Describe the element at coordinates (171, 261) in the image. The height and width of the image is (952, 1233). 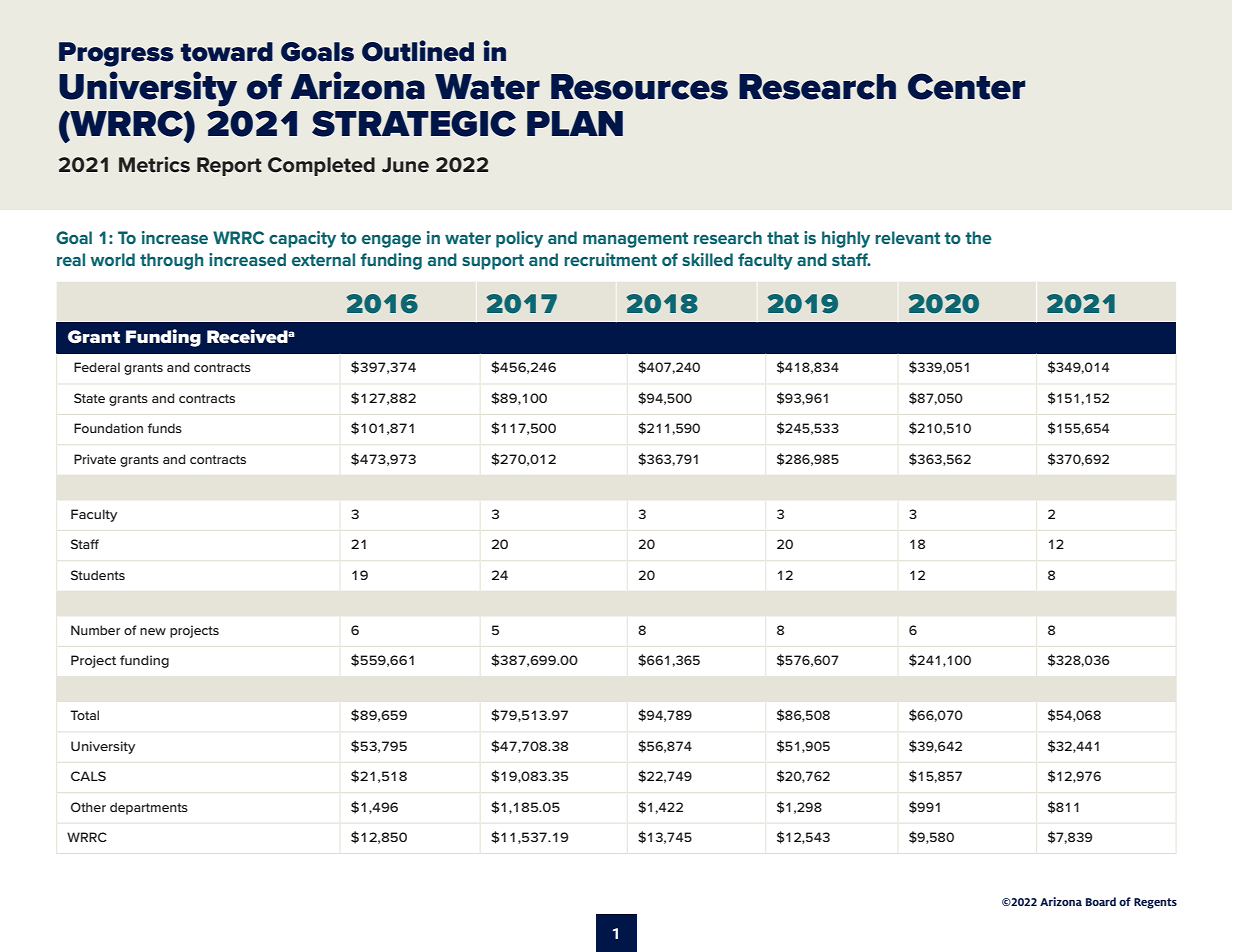
I see `through` at that location.
